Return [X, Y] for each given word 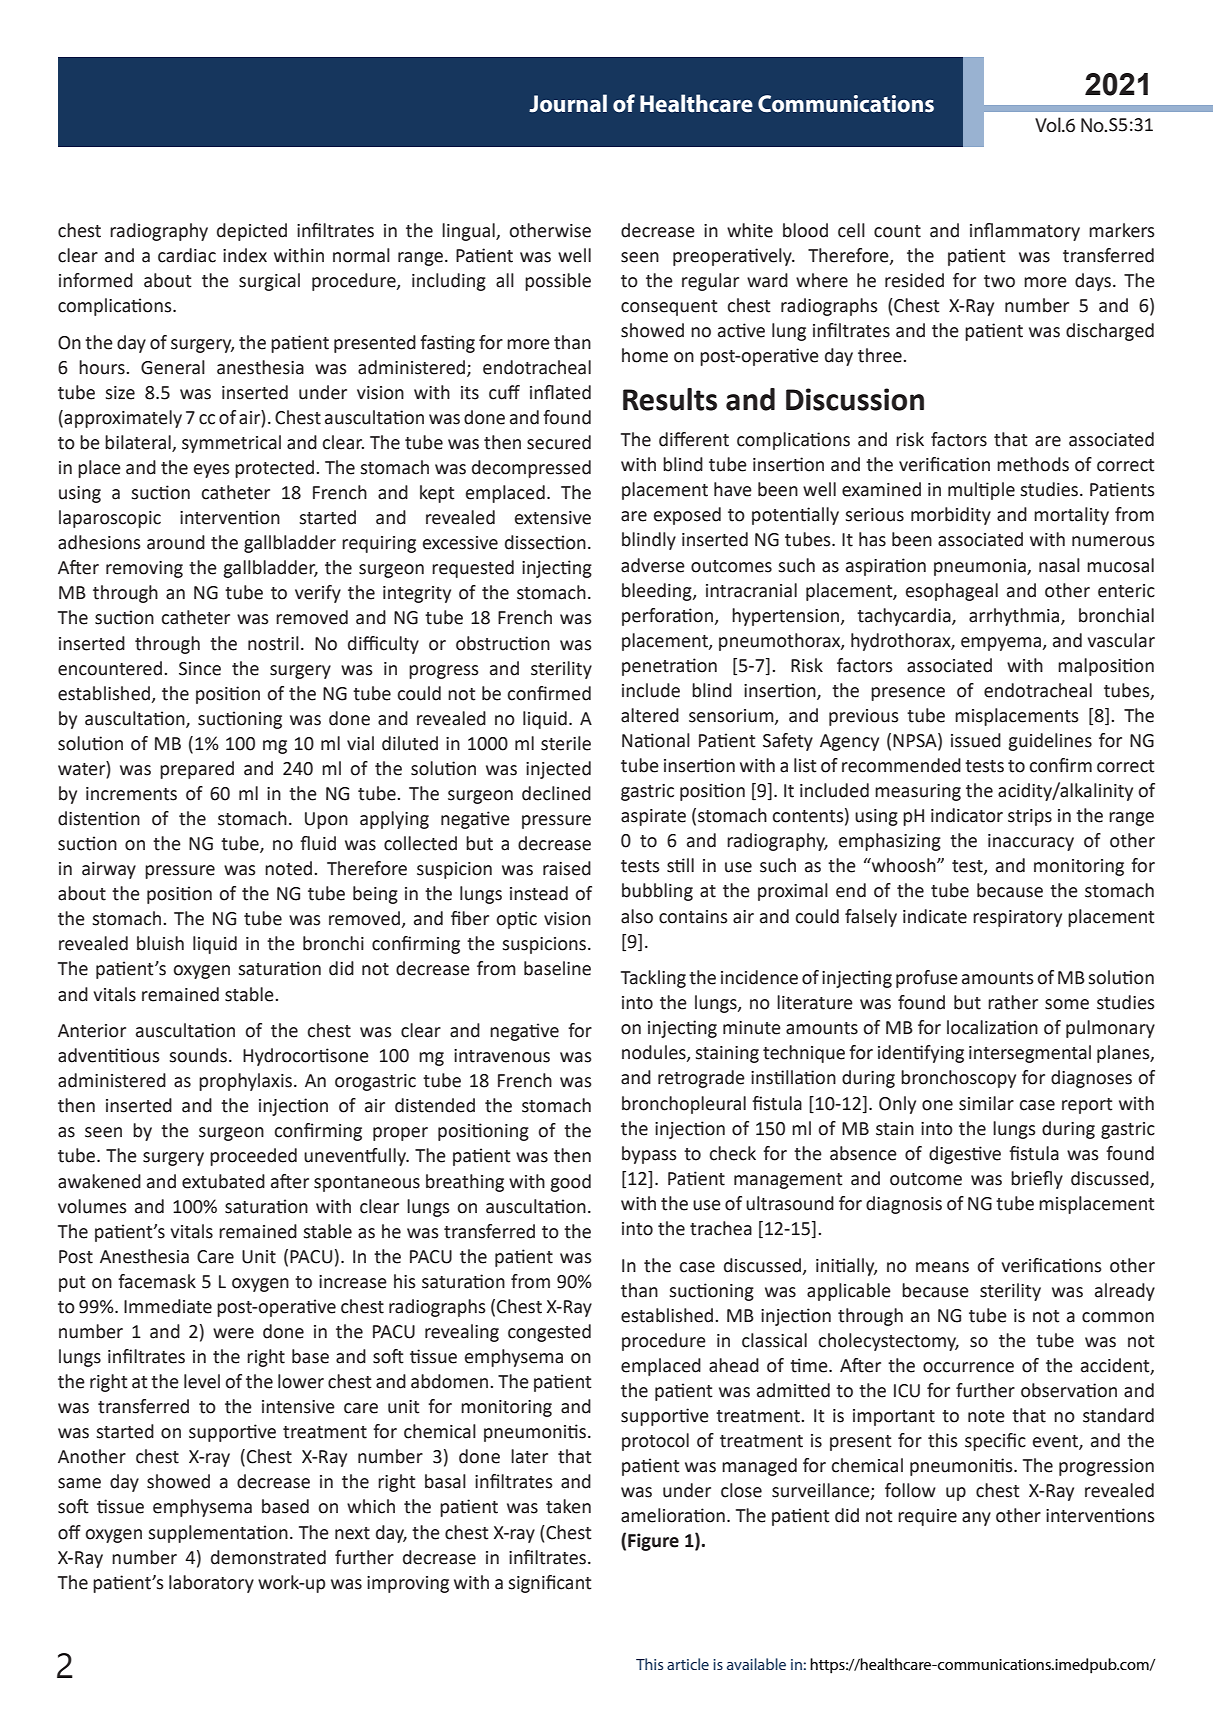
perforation [667, 617]
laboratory [211, 1584]
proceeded [253, 1157]
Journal [568, 103]
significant [550, 1584]
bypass [649, 1155]
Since [200, 669]
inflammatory [1025, 232]
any [976, 1519]
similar [986, 1103]
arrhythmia [1015, 617]
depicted [252, 232]
